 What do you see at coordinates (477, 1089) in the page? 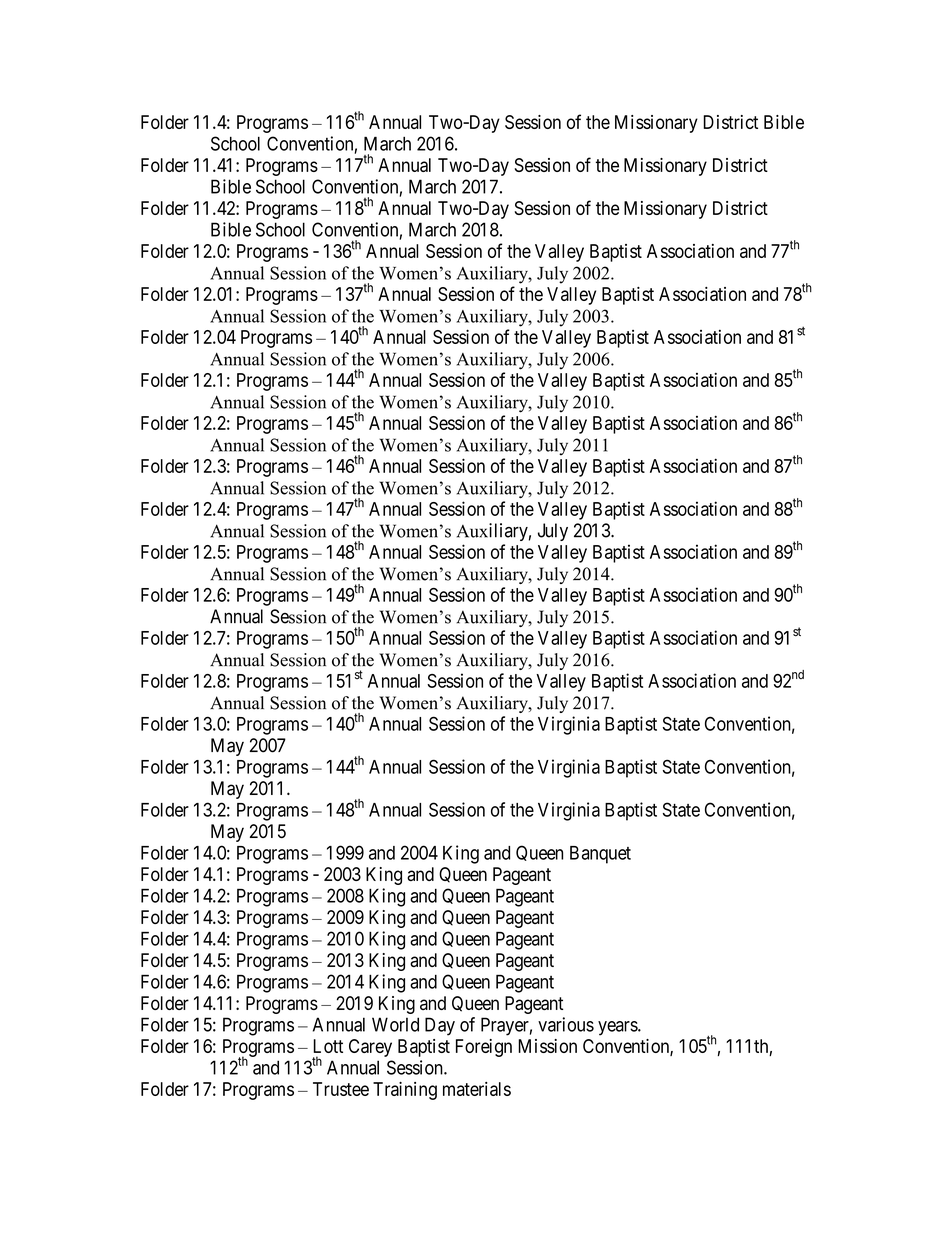
I see `materials` at bounding box center [477, 1089].
